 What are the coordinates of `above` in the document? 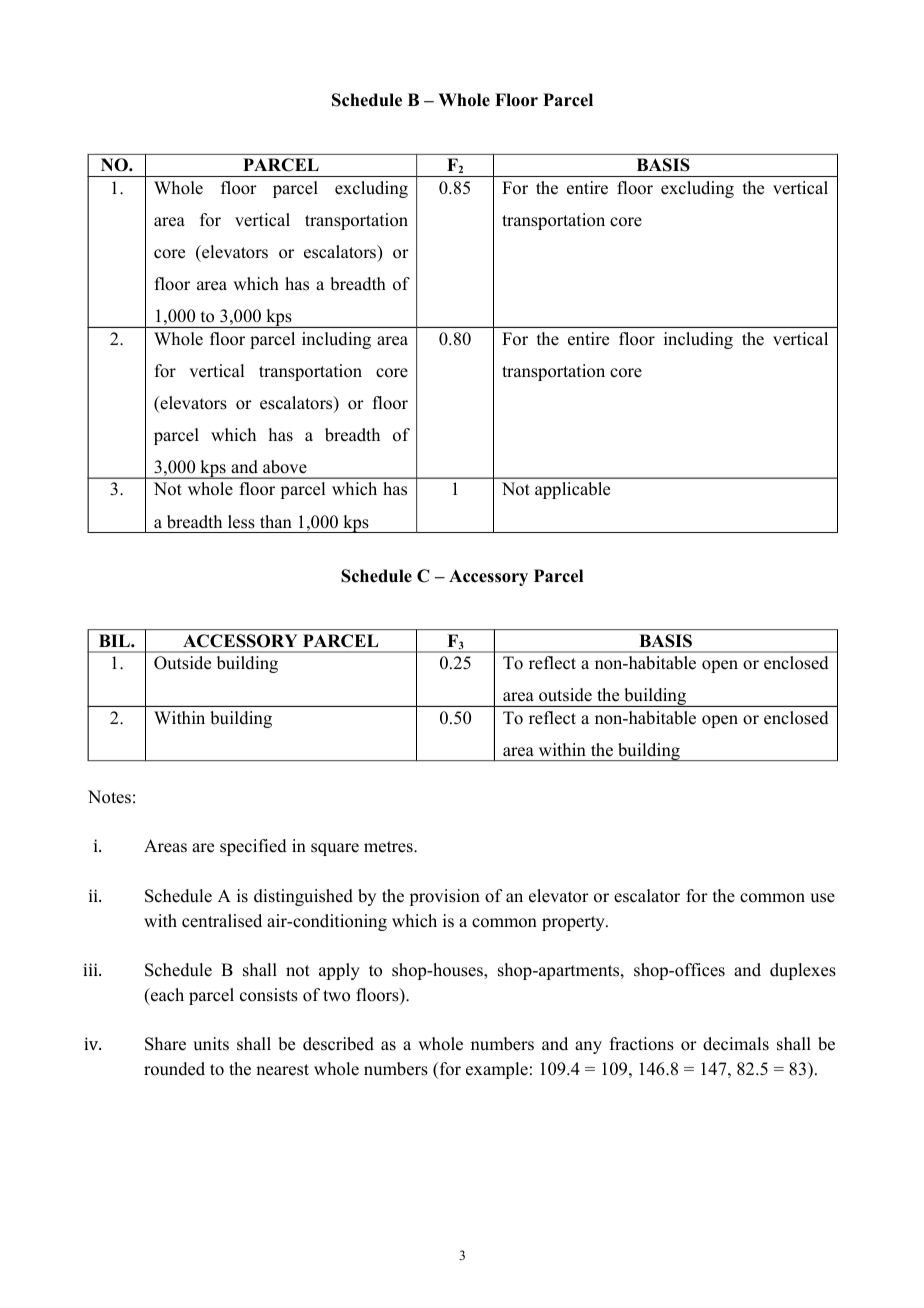 It's located at (285, 467).
